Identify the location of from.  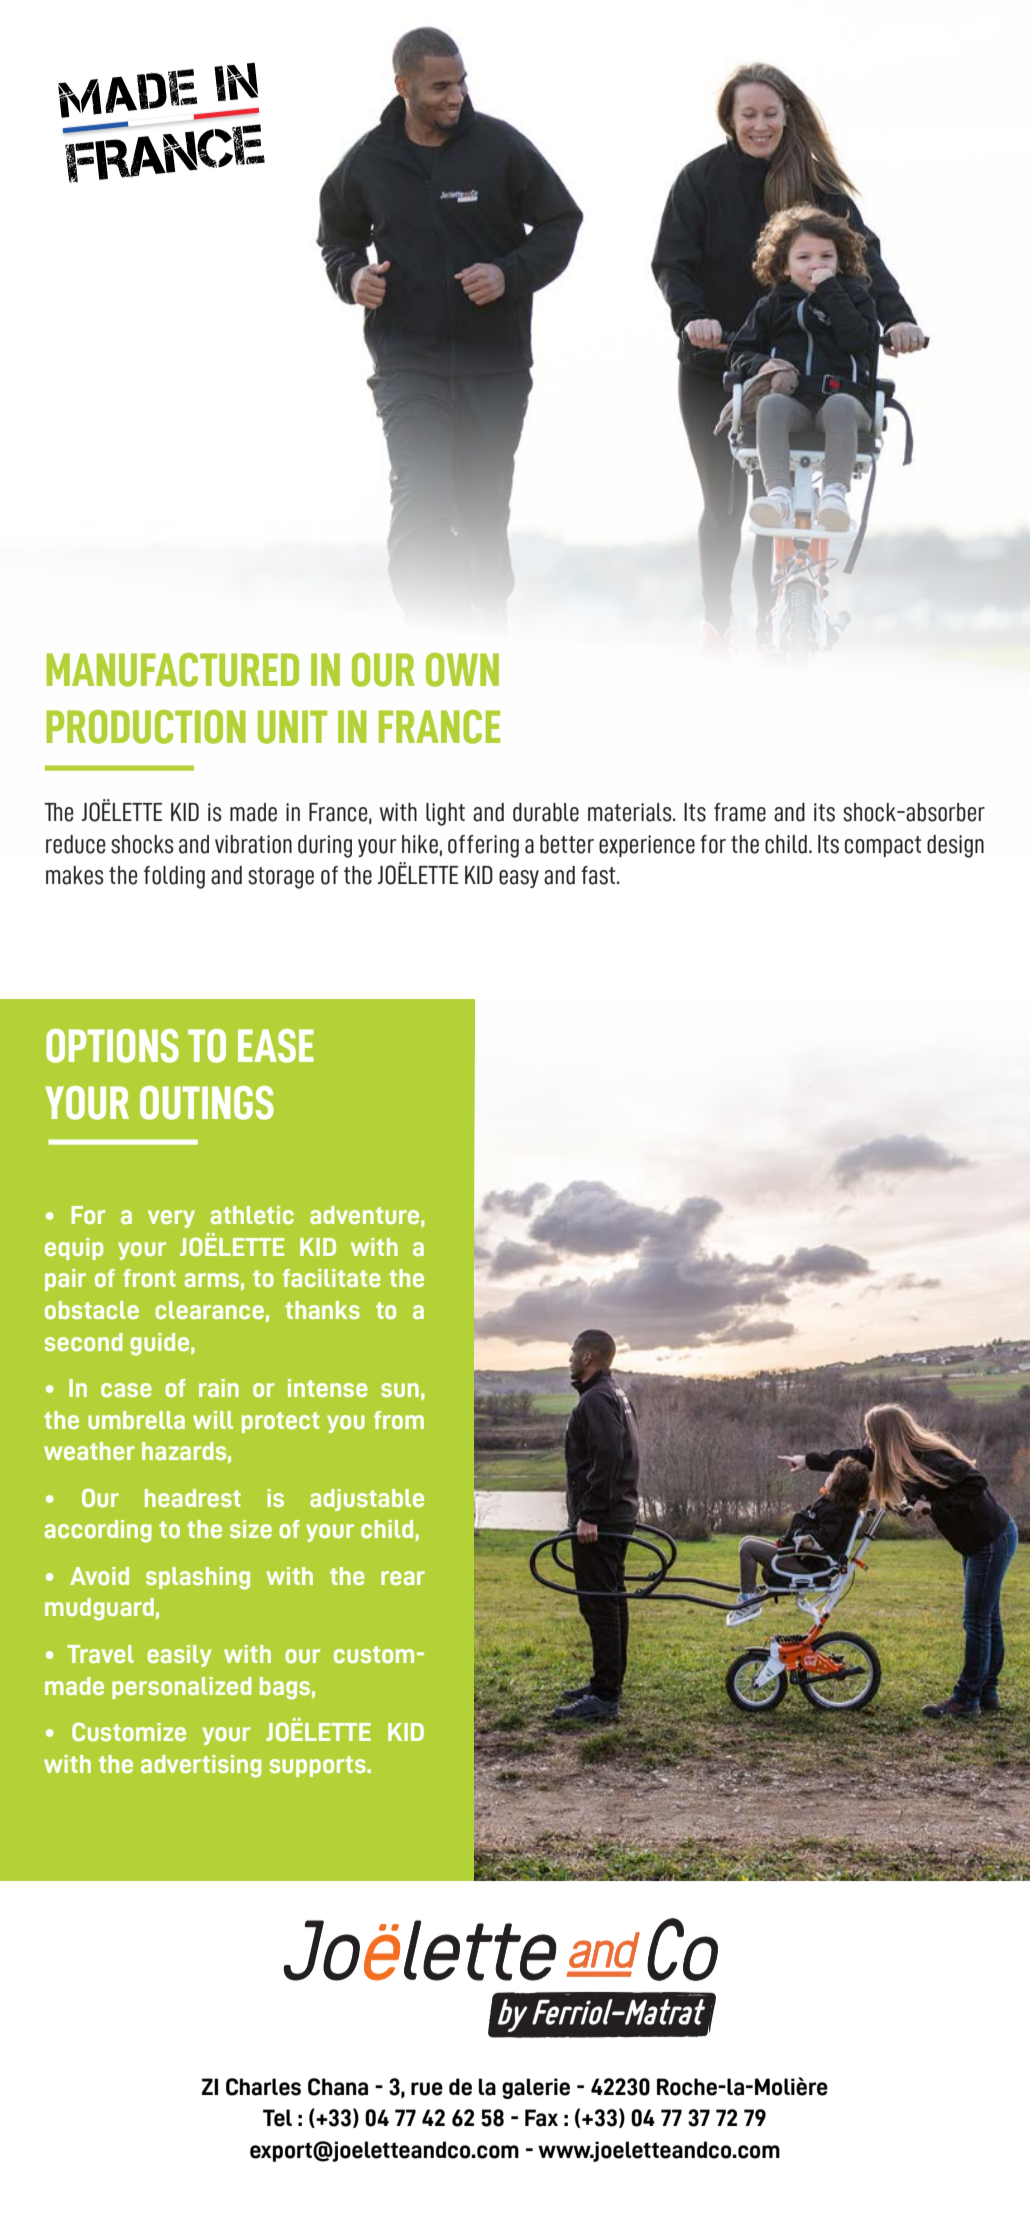
(399, 1420).
